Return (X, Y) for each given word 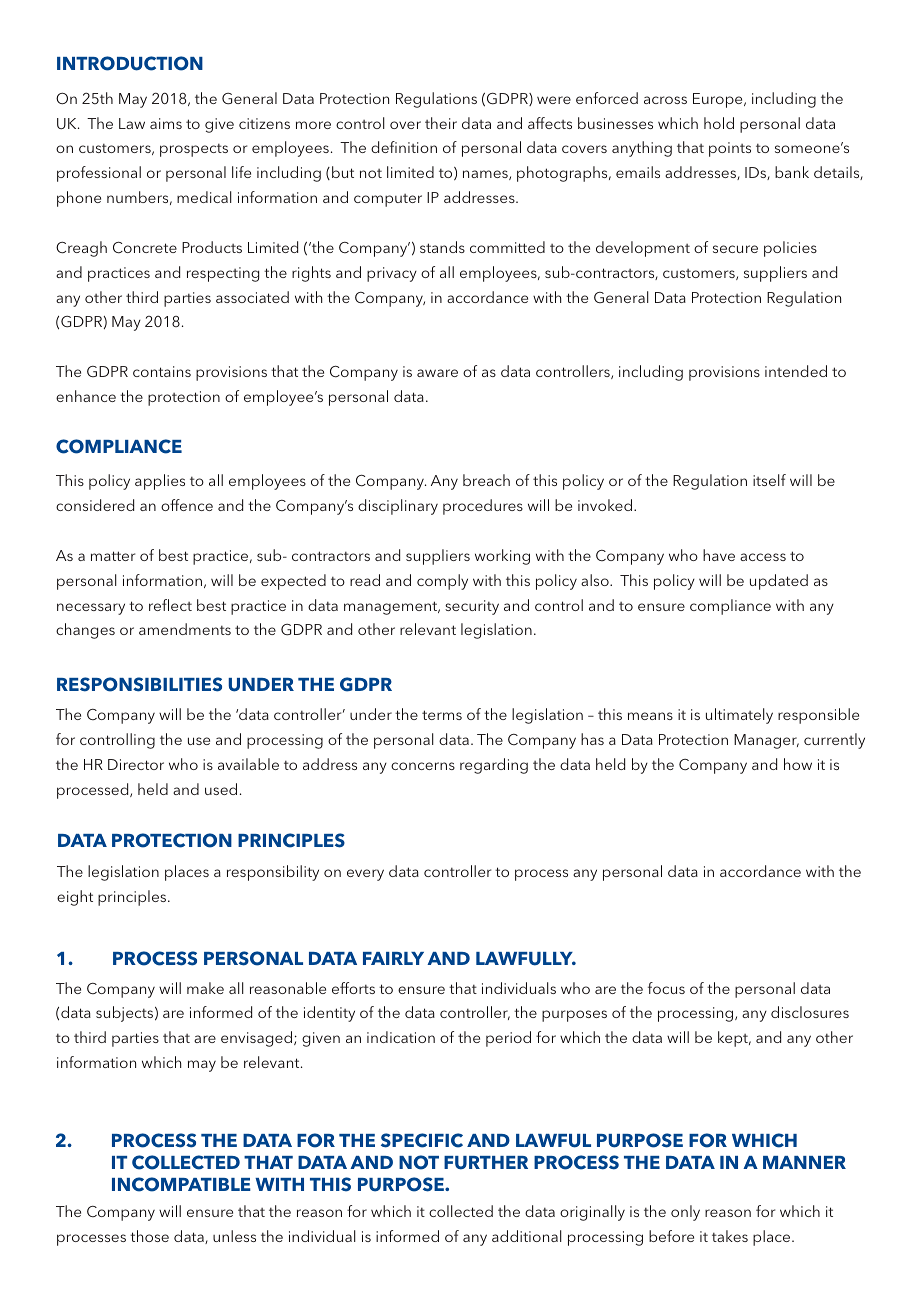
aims (166, 123)
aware (437, 373)
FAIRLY (393, 958)
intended (796, 371)
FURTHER (486, 1163)
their (441, 123)
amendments (185, 629)
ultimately (739, 716)
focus (666, 988)
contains (162, 371)
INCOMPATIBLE (181, 1184)
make (205, 988)
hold (719, 123)
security (472, 607)
